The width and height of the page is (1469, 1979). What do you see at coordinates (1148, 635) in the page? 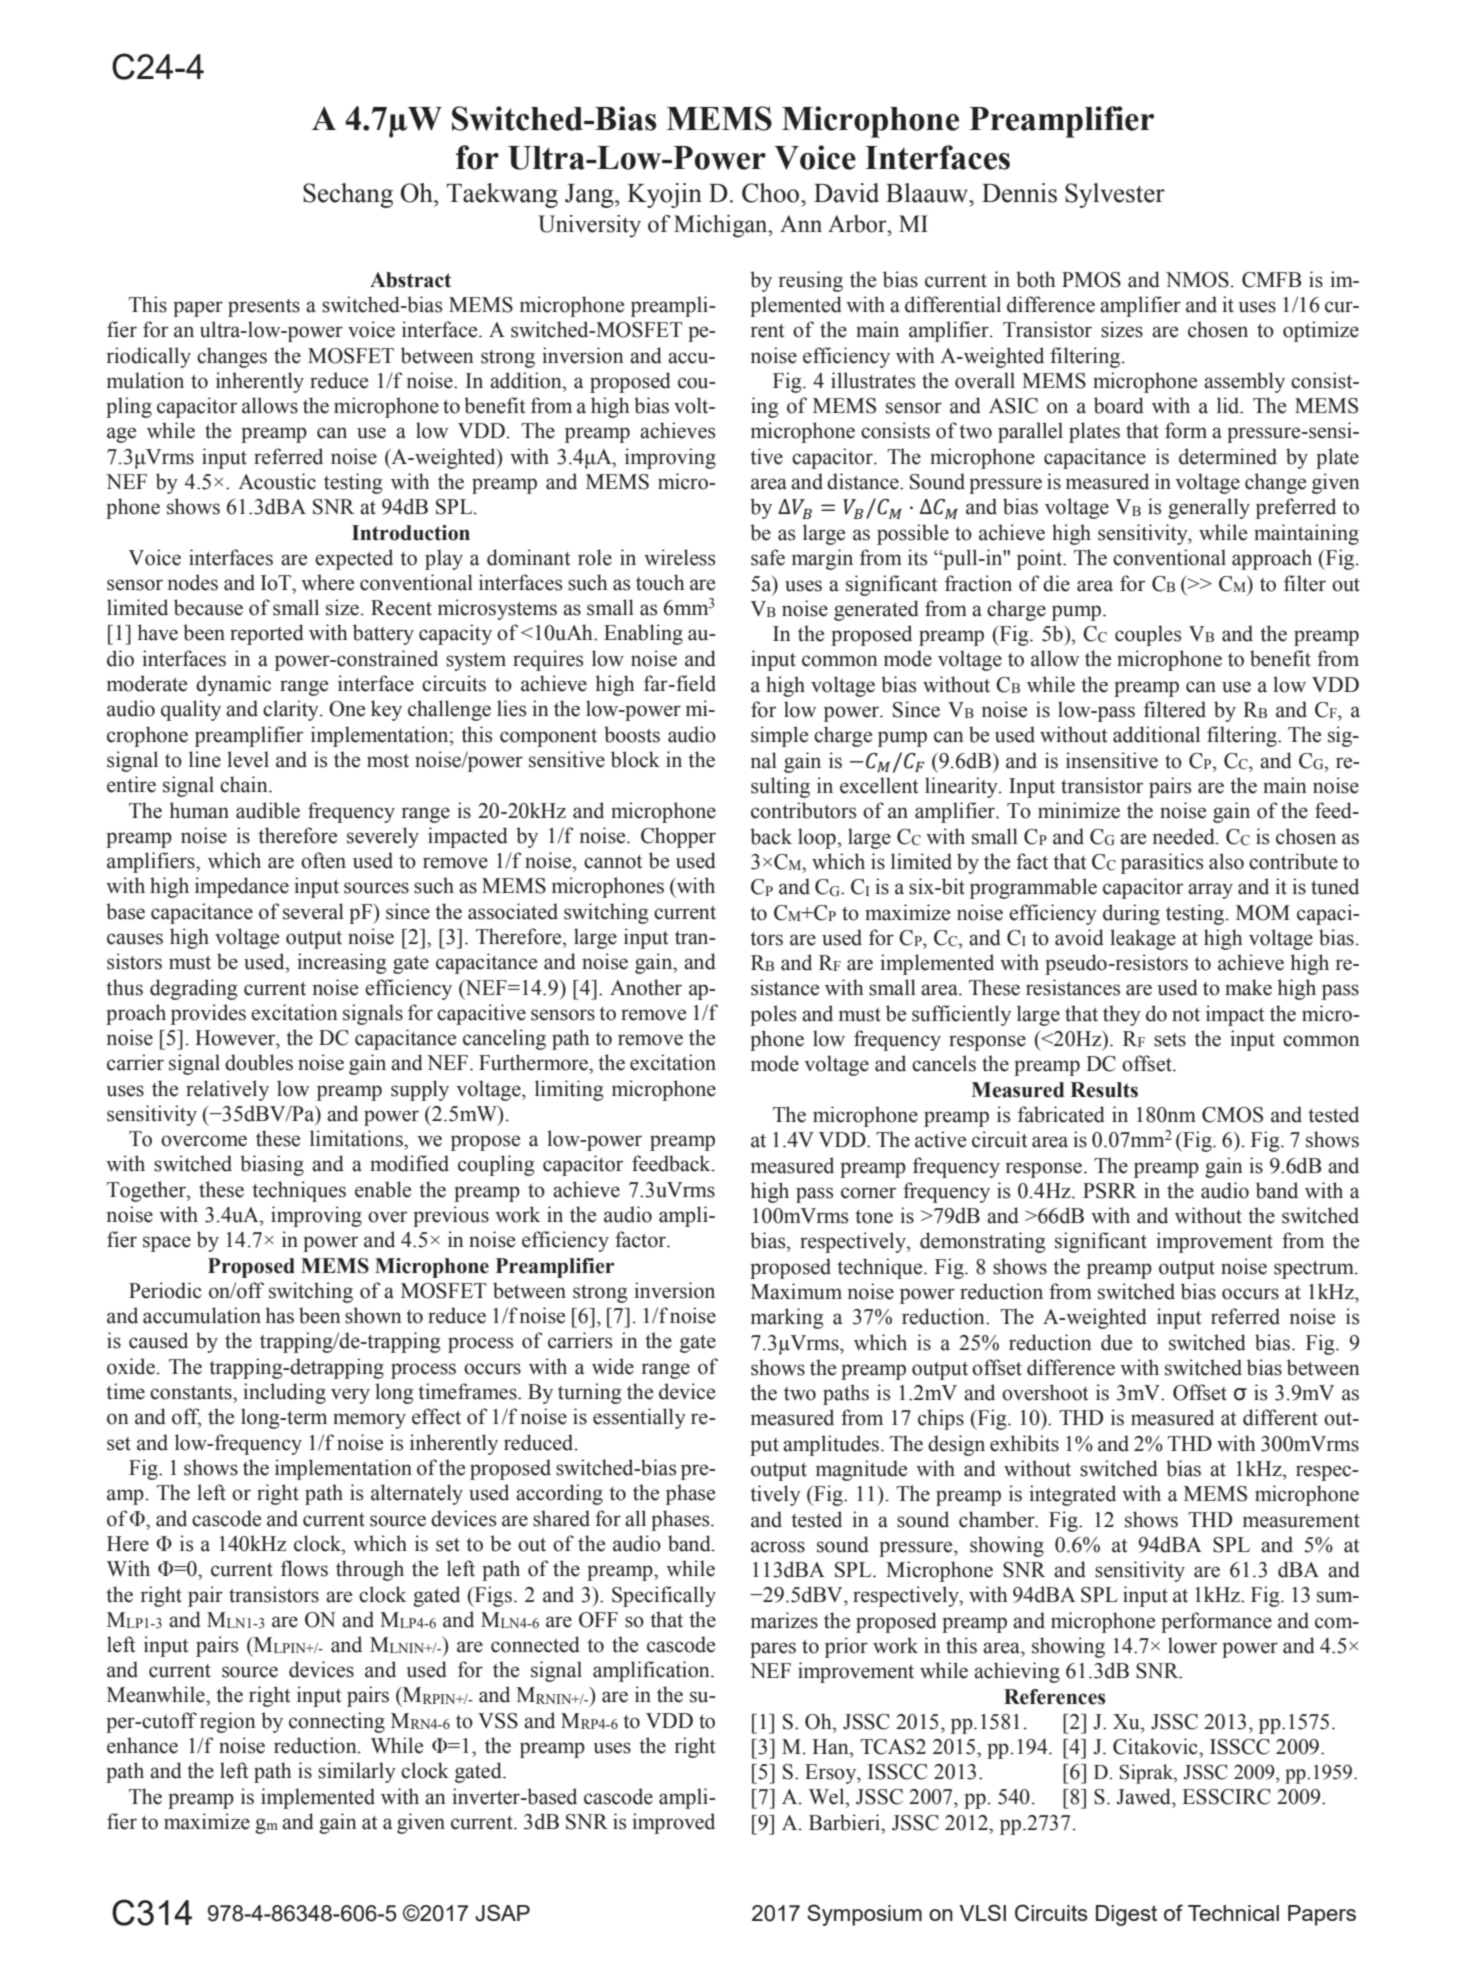
I see `couples` at bounding box center [1148, 635].
